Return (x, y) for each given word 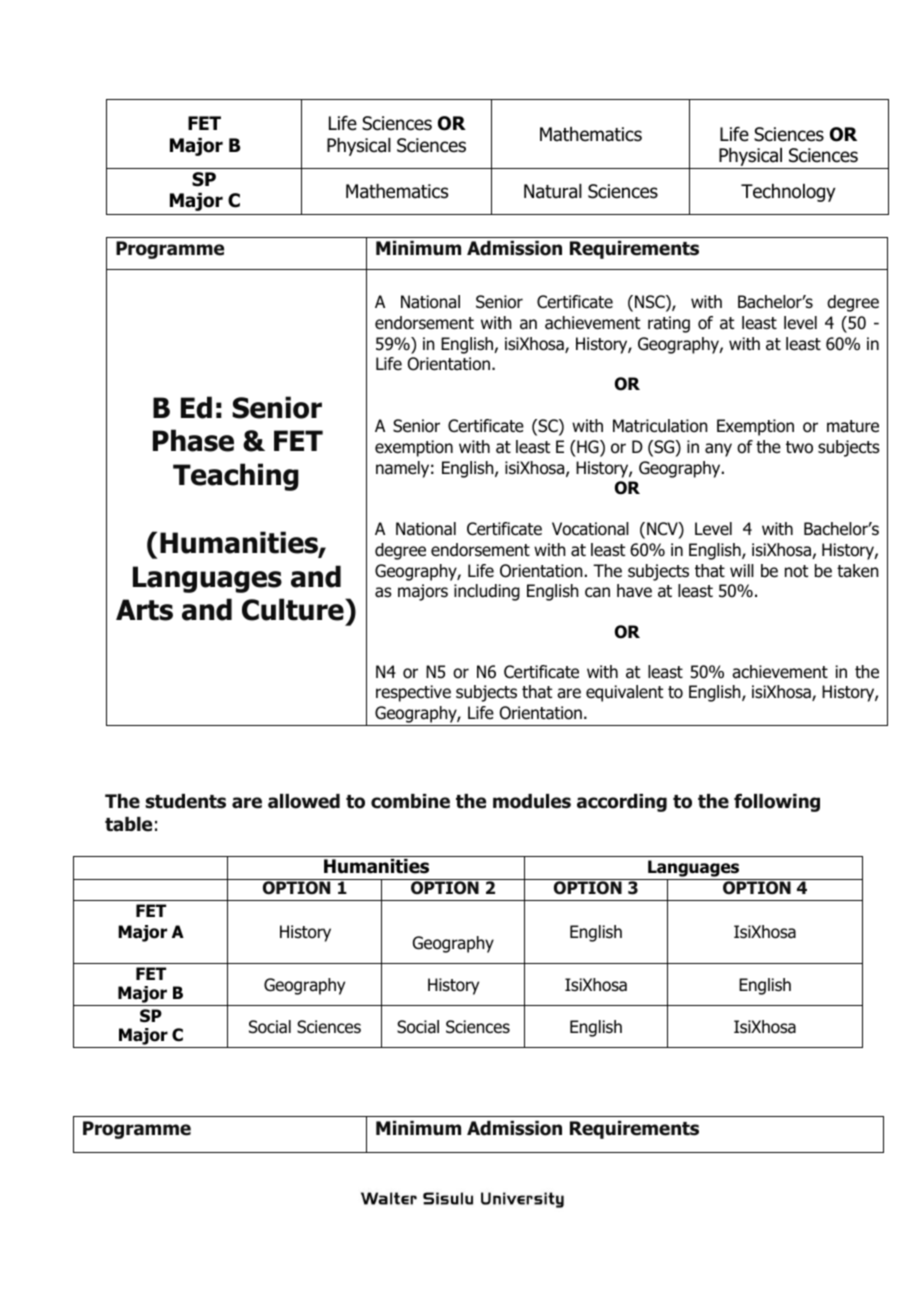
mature (853, 426)
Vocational (590, 529)
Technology (788, 193)
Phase (193, 440)
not (796, 571)
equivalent (624, 693)
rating (669, 324)
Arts (144, 610)
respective (413, 693)
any (718, 450)
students (185, 801)
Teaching (236, 477)
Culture (294, 609)
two (799, 447)
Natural (553, 191)
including (487, 592)
